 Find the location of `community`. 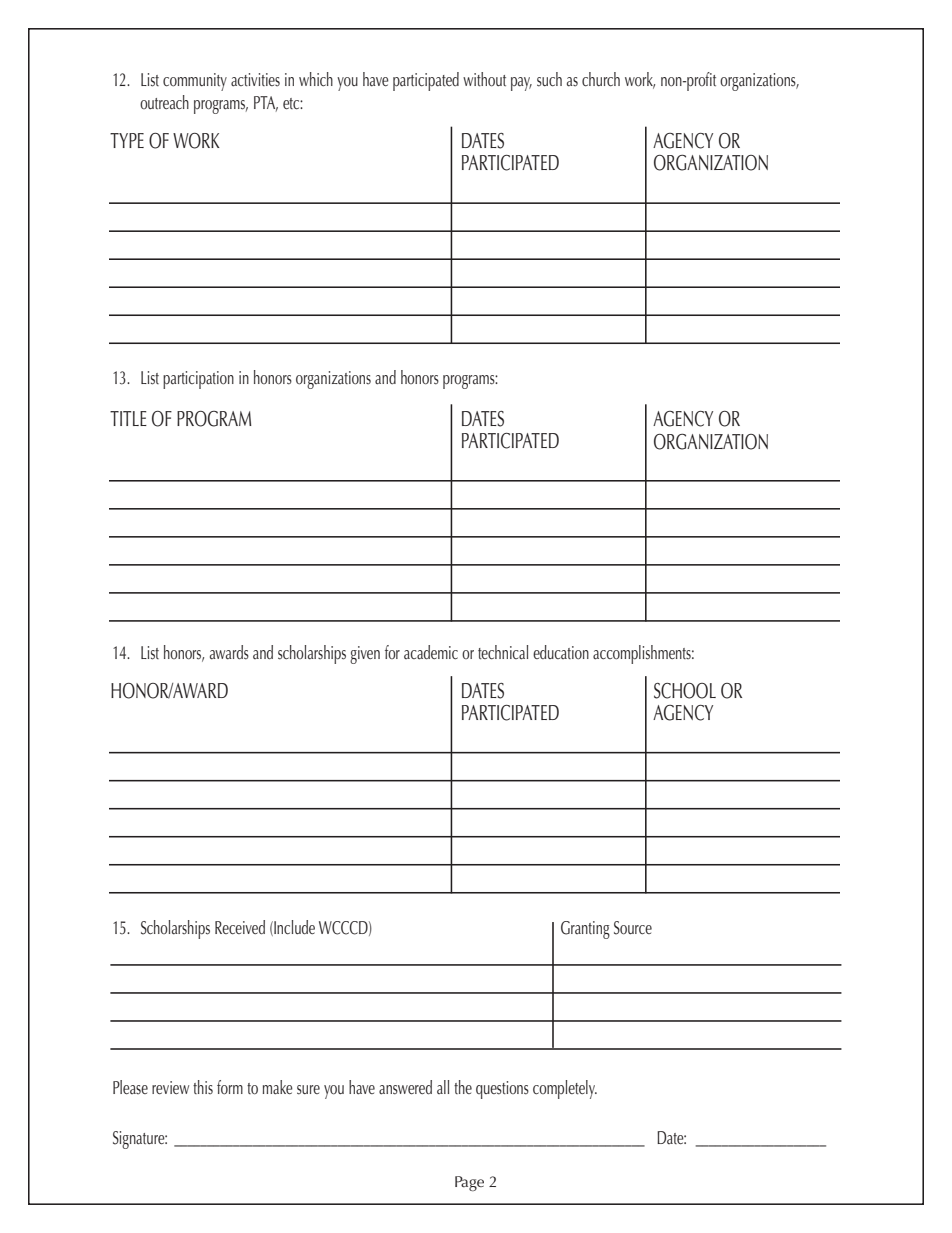

community is located at coordinates (195, 82).
